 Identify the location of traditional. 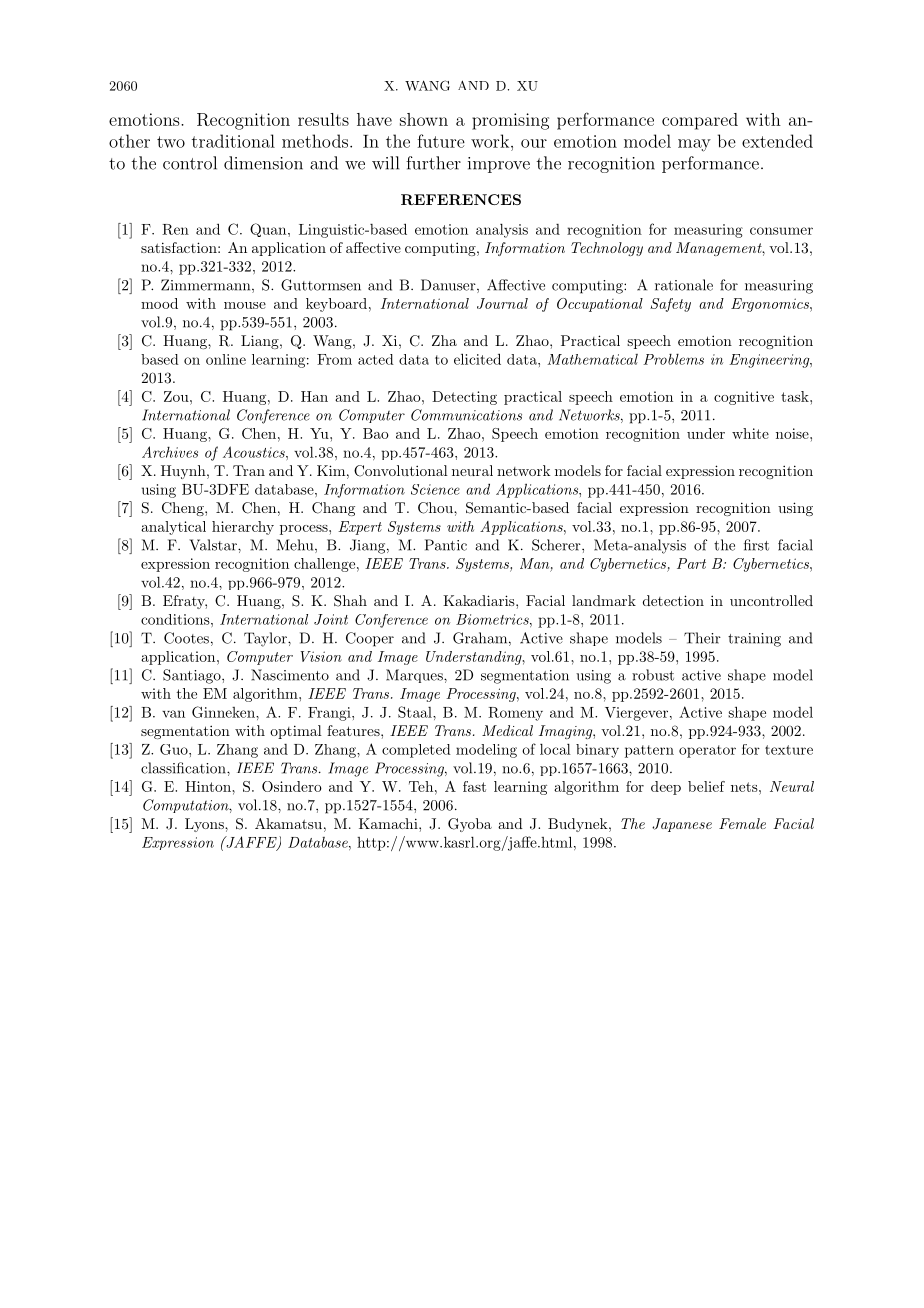
(233, 141).
